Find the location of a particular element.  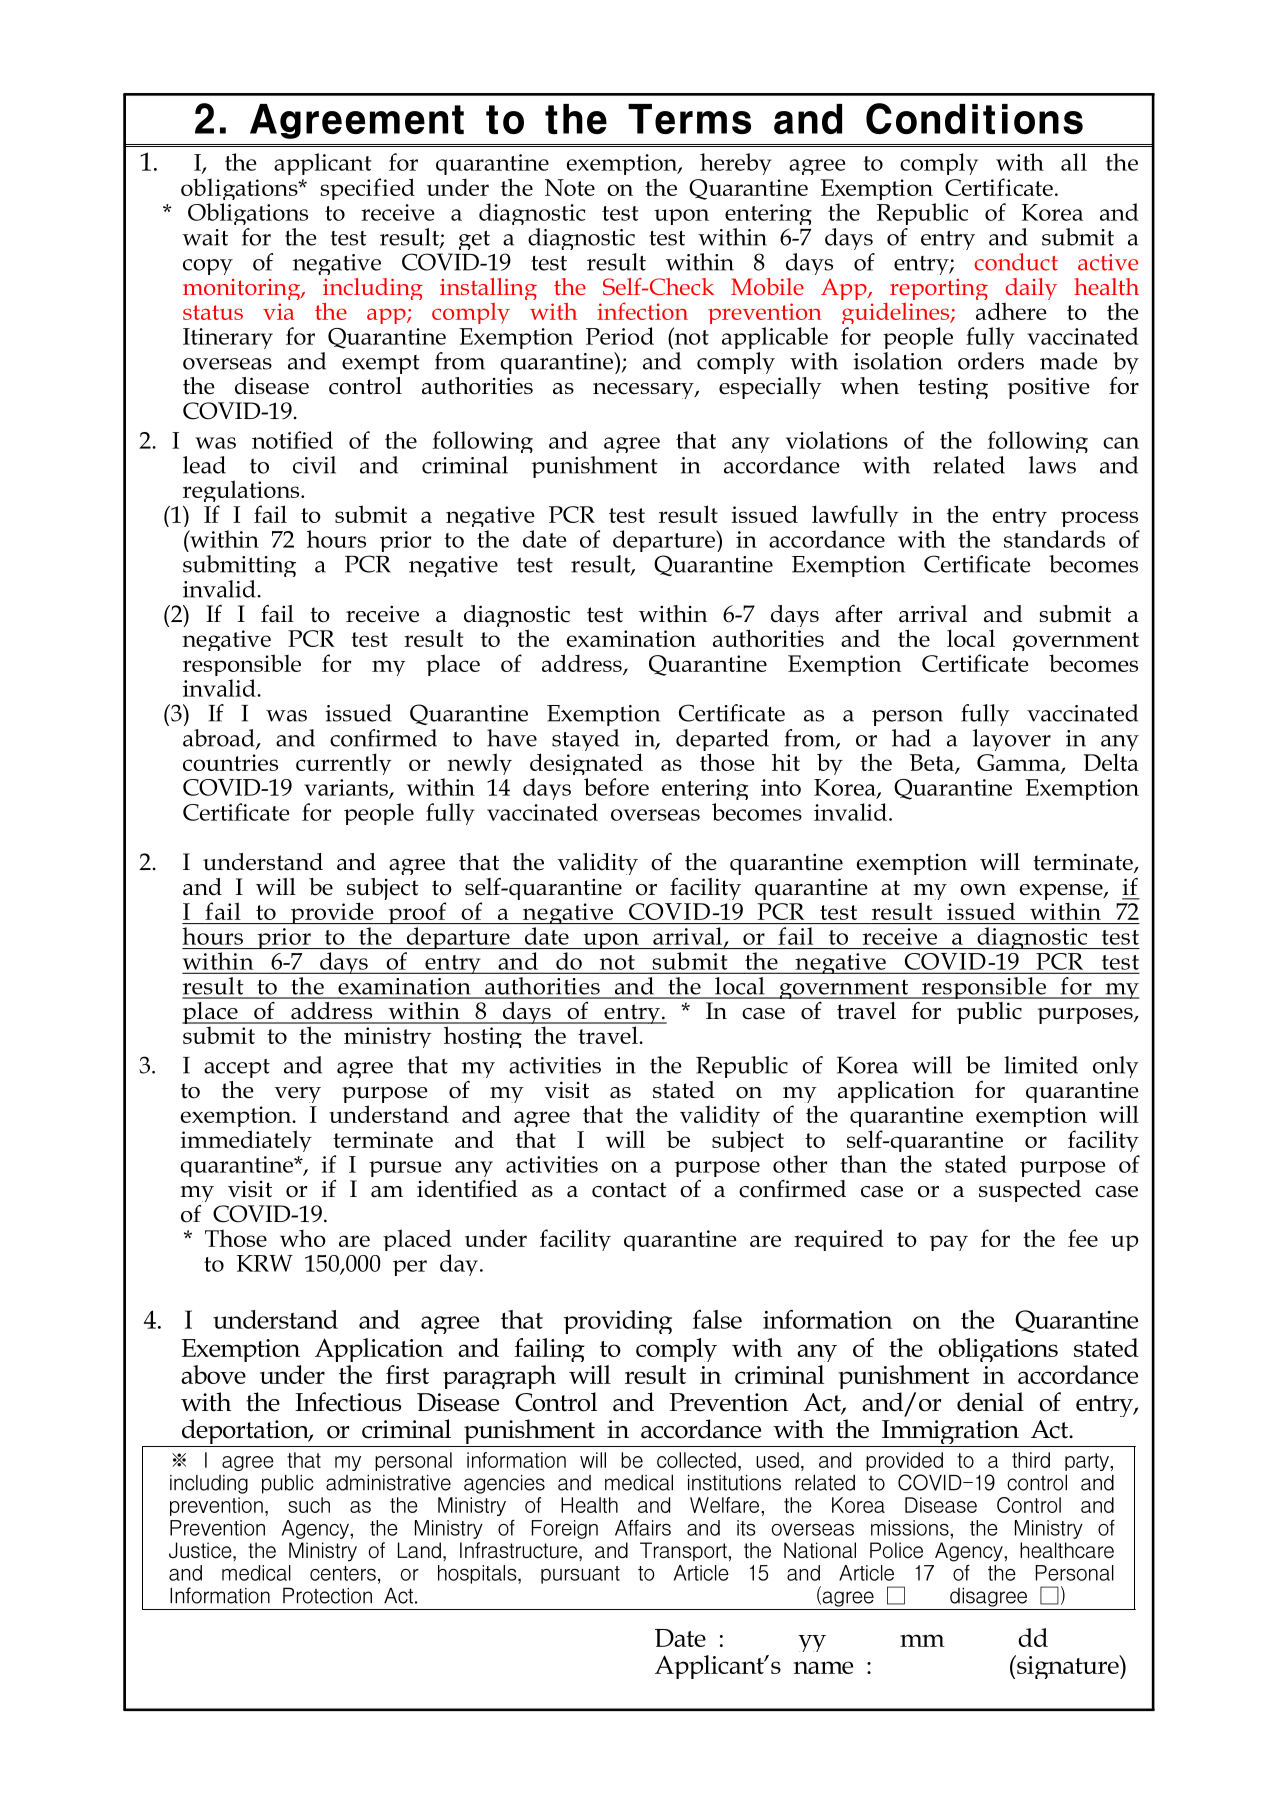

pay is located at coordinates (949, 1243).
